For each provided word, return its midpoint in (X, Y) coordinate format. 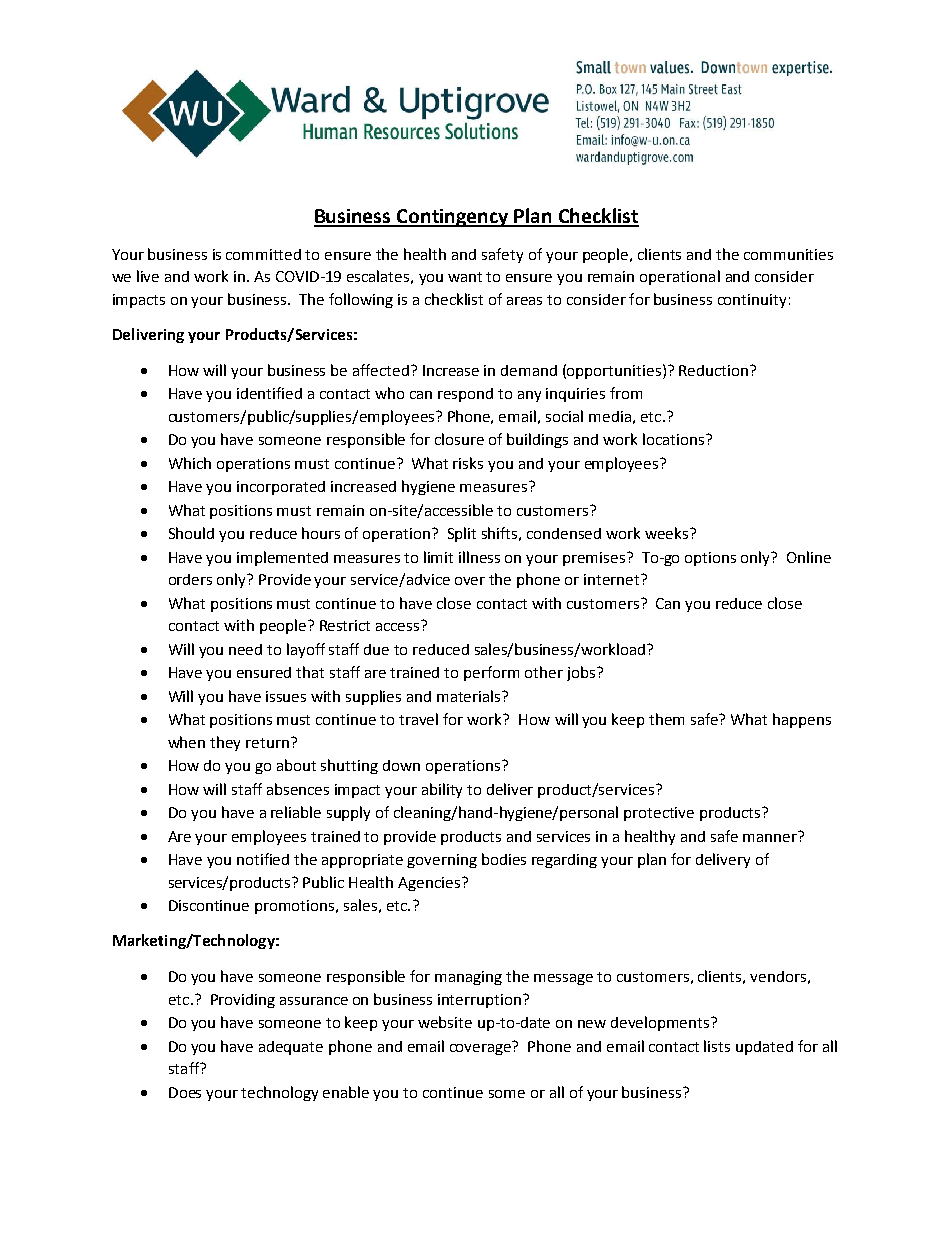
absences (298, 789)
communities (788, 254)
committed (263, 254)
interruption (481, 1001)
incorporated (281, 488)
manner (771, 836)
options (710, 559)
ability (442, 790)
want (465, 277)
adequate (291, 1048)
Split (462, 534)
